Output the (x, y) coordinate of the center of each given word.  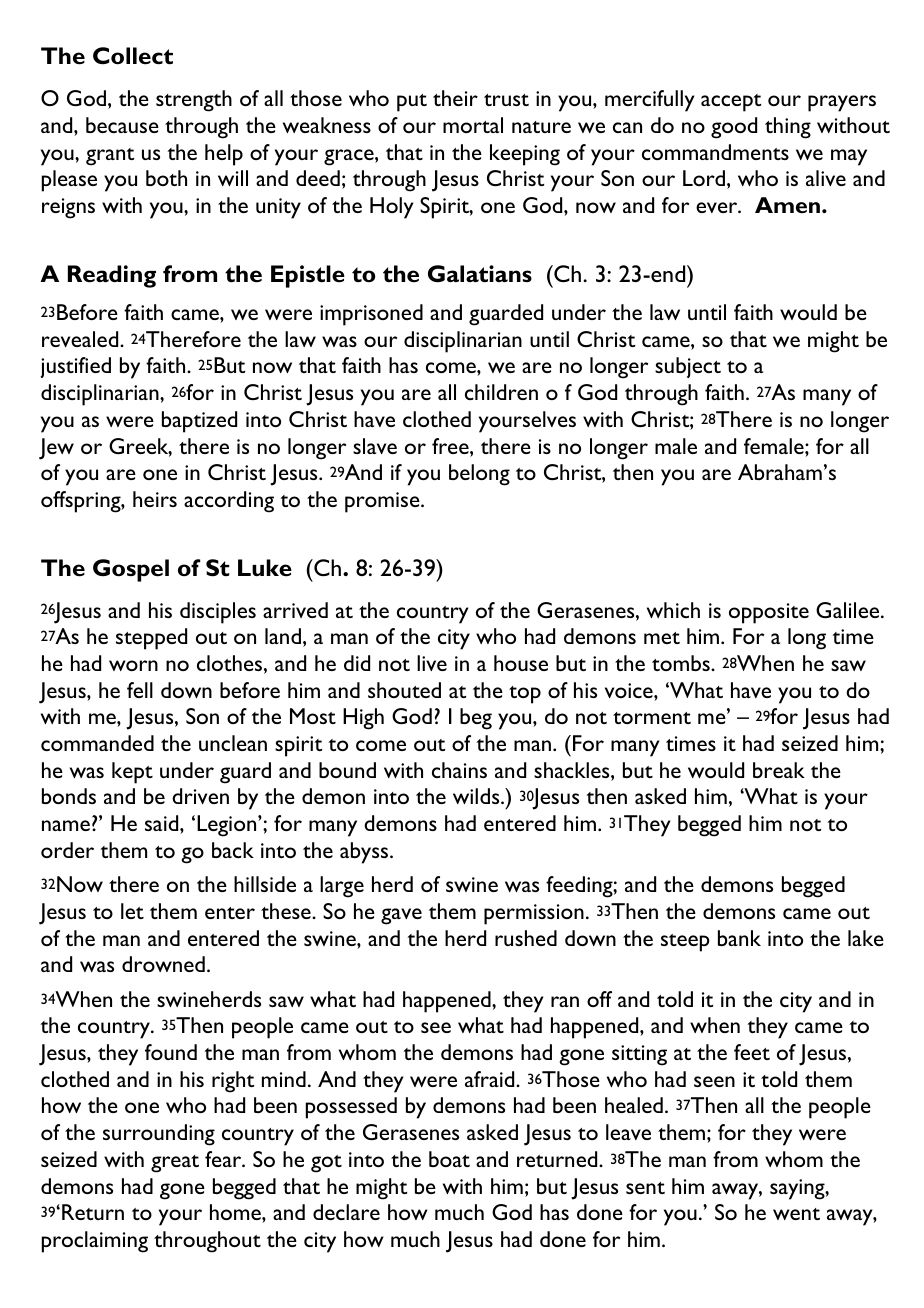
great (175, 1164)
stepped (151, 639)
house (521, 663)
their (455, 98)
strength (194, 101)
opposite (769, 613)
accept (731, 103)
